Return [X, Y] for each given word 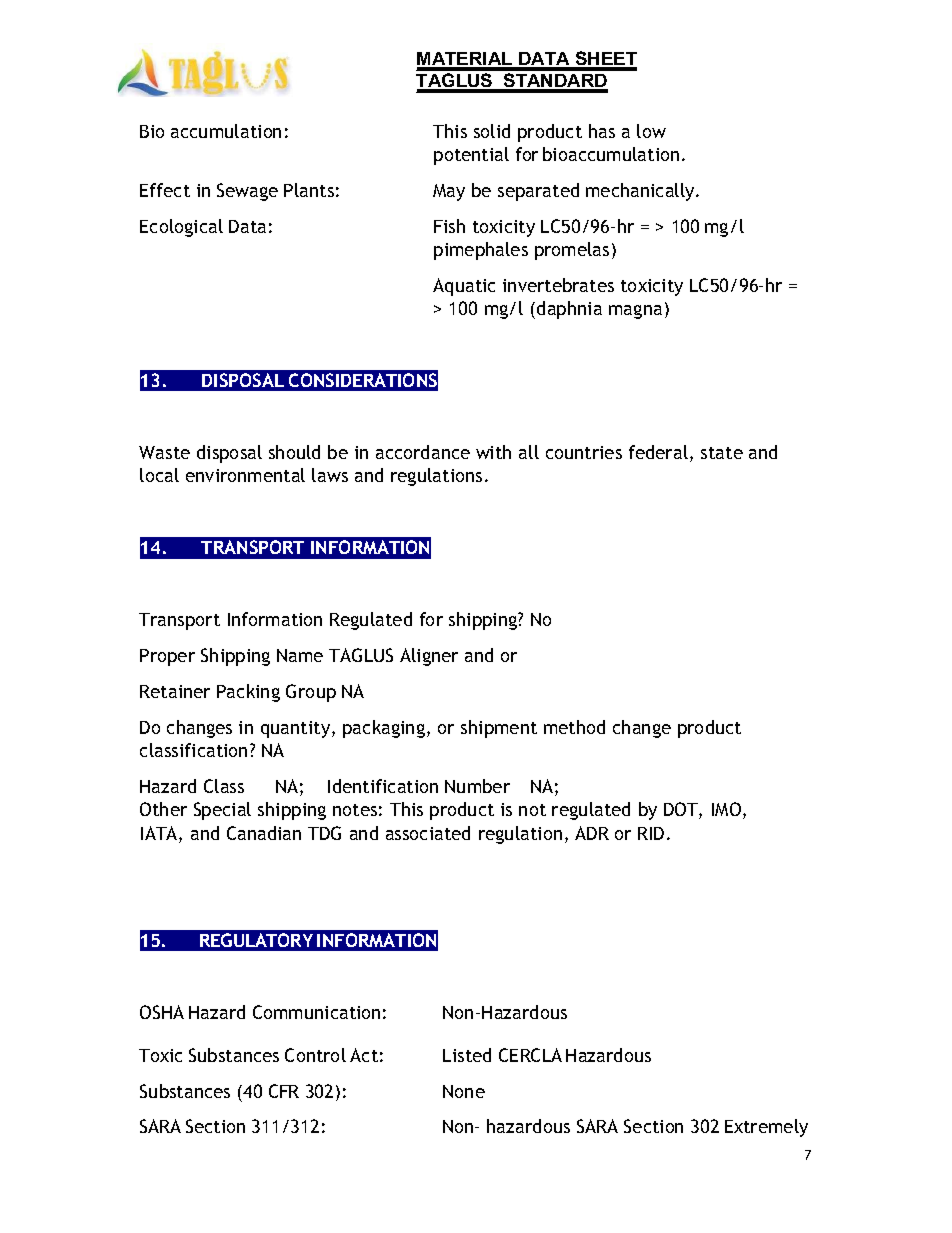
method [574, 727]
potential [471, 156]
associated [428, 833]
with [493, 452]
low [651, 131]
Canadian [264, 833]
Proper [167, 657]
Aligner [429, 657]
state [722, 453]
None [464, 1091]
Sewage [247, 192]
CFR [284, 1091]
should [294, 452]
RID [651, 833]
